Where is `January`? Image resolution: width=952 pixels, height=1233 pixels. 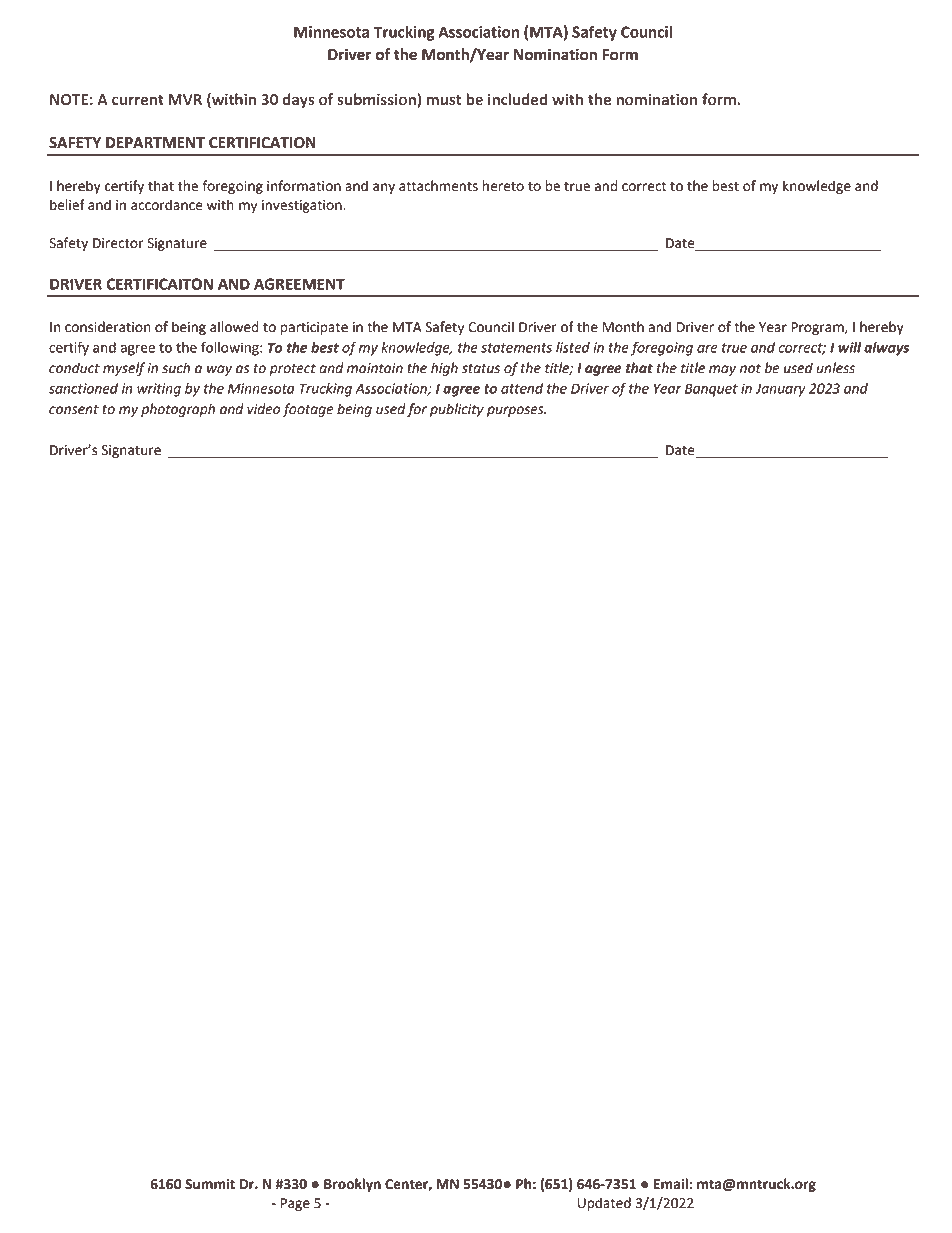 January is located at coordinates (780, 390).
